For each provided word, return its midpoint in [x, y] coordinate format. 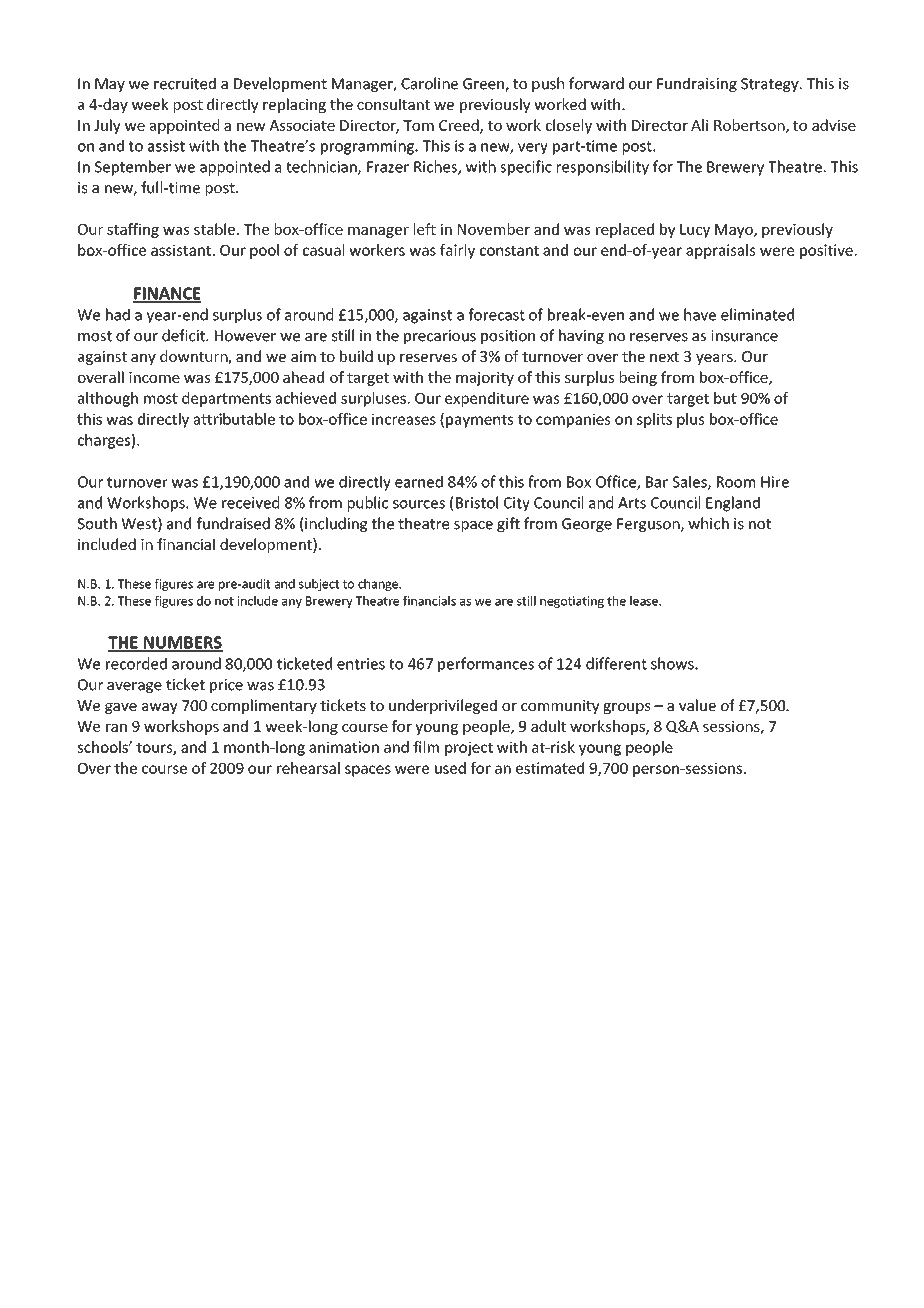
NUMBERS [182, 643]
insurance [744, 336]
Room [736, 482]
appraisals [720, 251]
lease [645, 601]
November [494, 229]
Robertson [750, 126]
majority [485, 379]
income [154, 377]
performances [486, 665]
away [160, 708]
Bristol [477, 502]
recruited [185, 83]
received [250, 502]
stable [214, 229]
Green [484, 85]
